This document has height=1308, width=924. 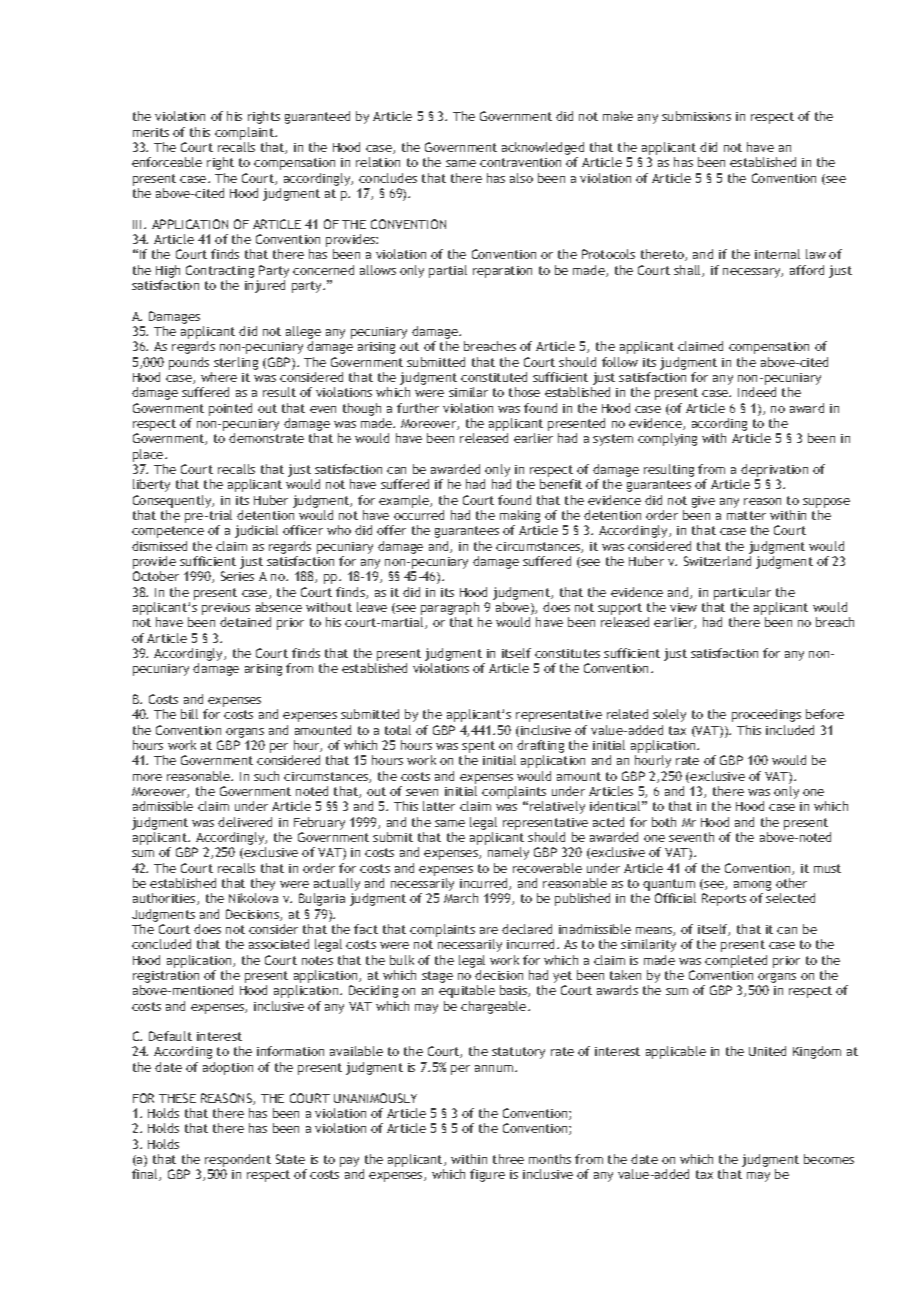 I want to click on three, so click(x=508, y=1159).
